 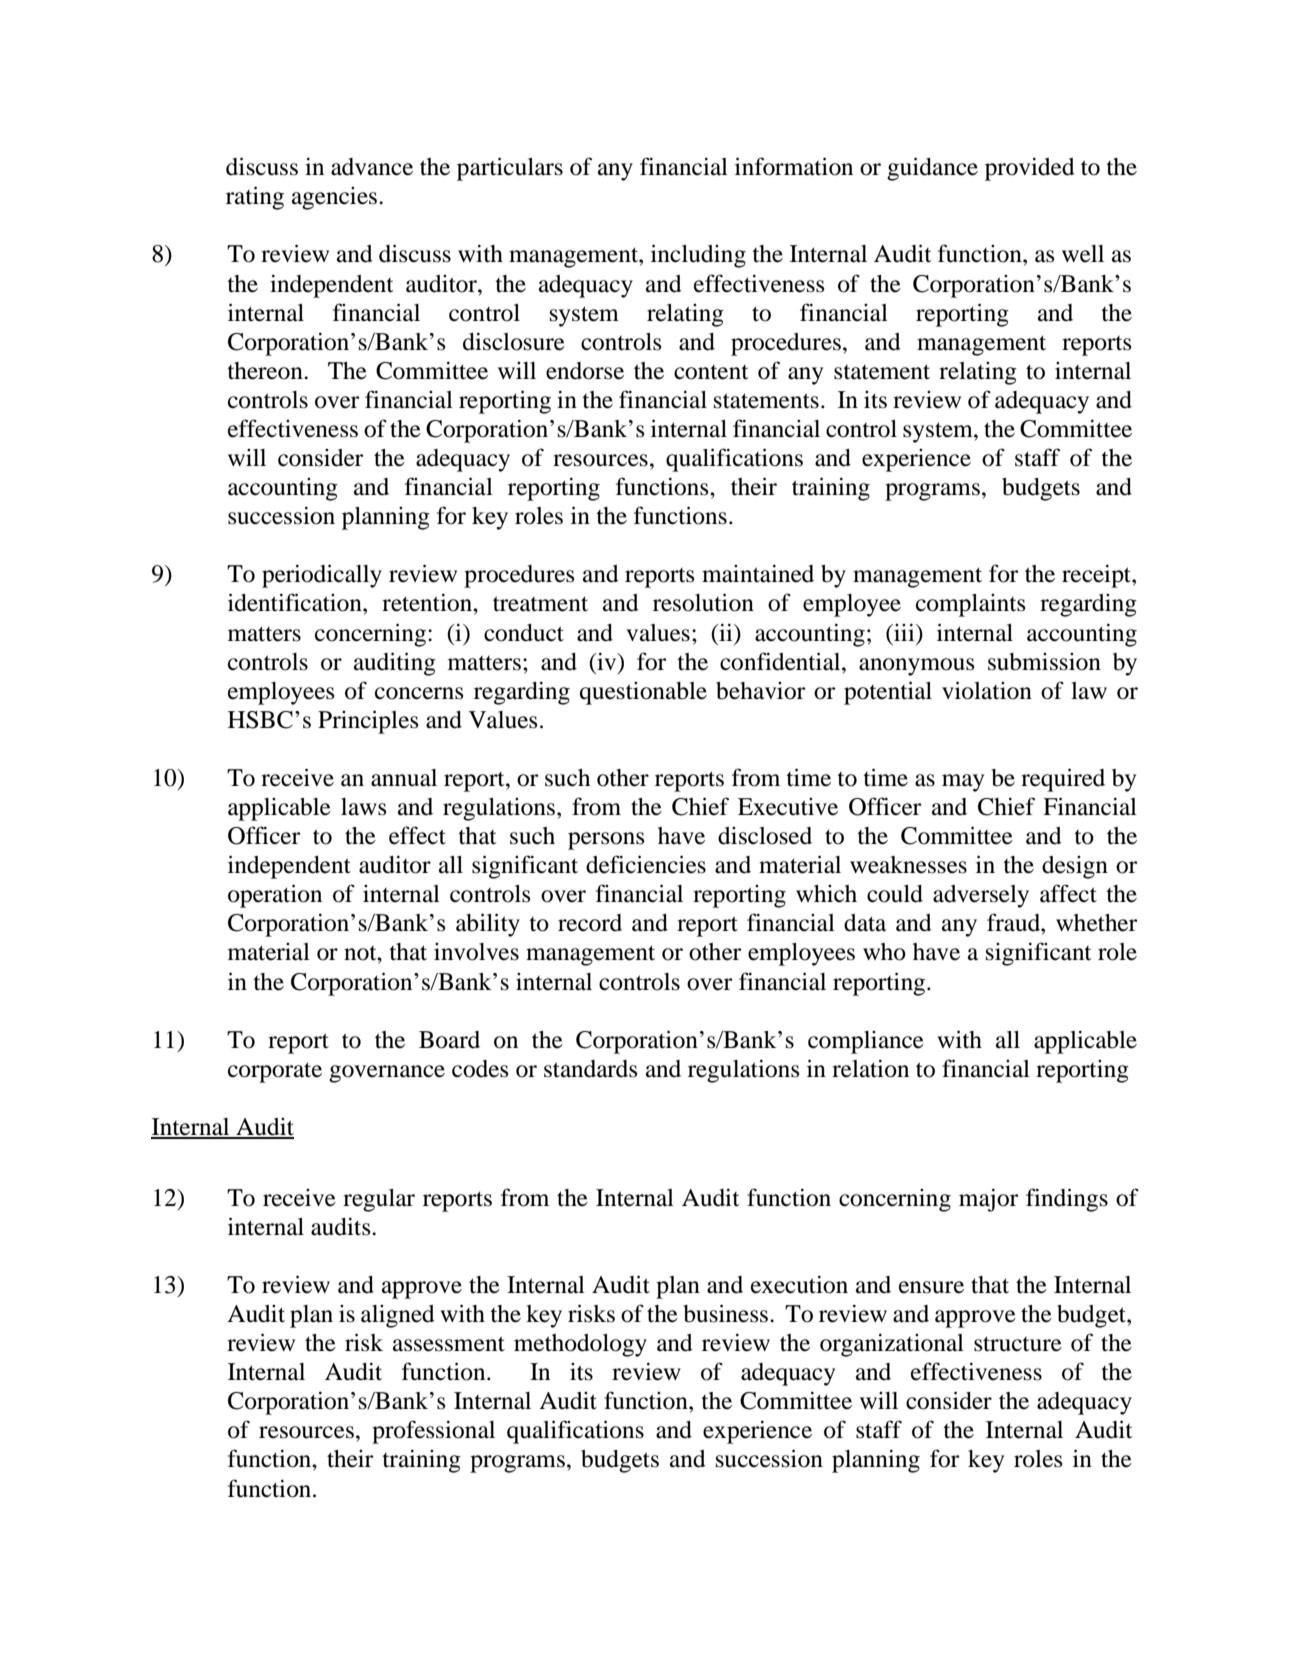 I want to click on periodically, so click(x=322, y=576).
